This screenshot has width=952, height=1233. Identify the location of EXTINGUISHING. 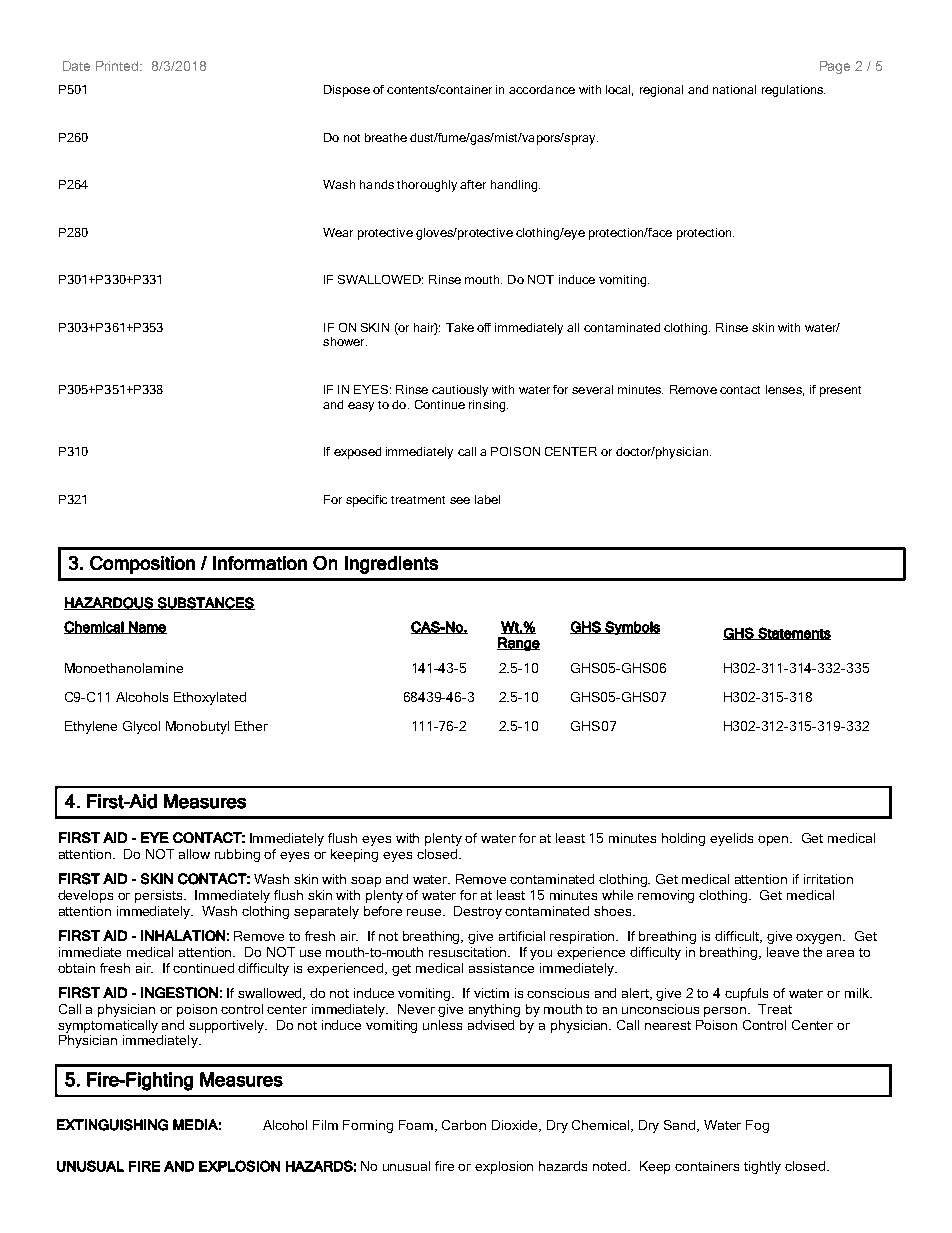
(112, 1125).
